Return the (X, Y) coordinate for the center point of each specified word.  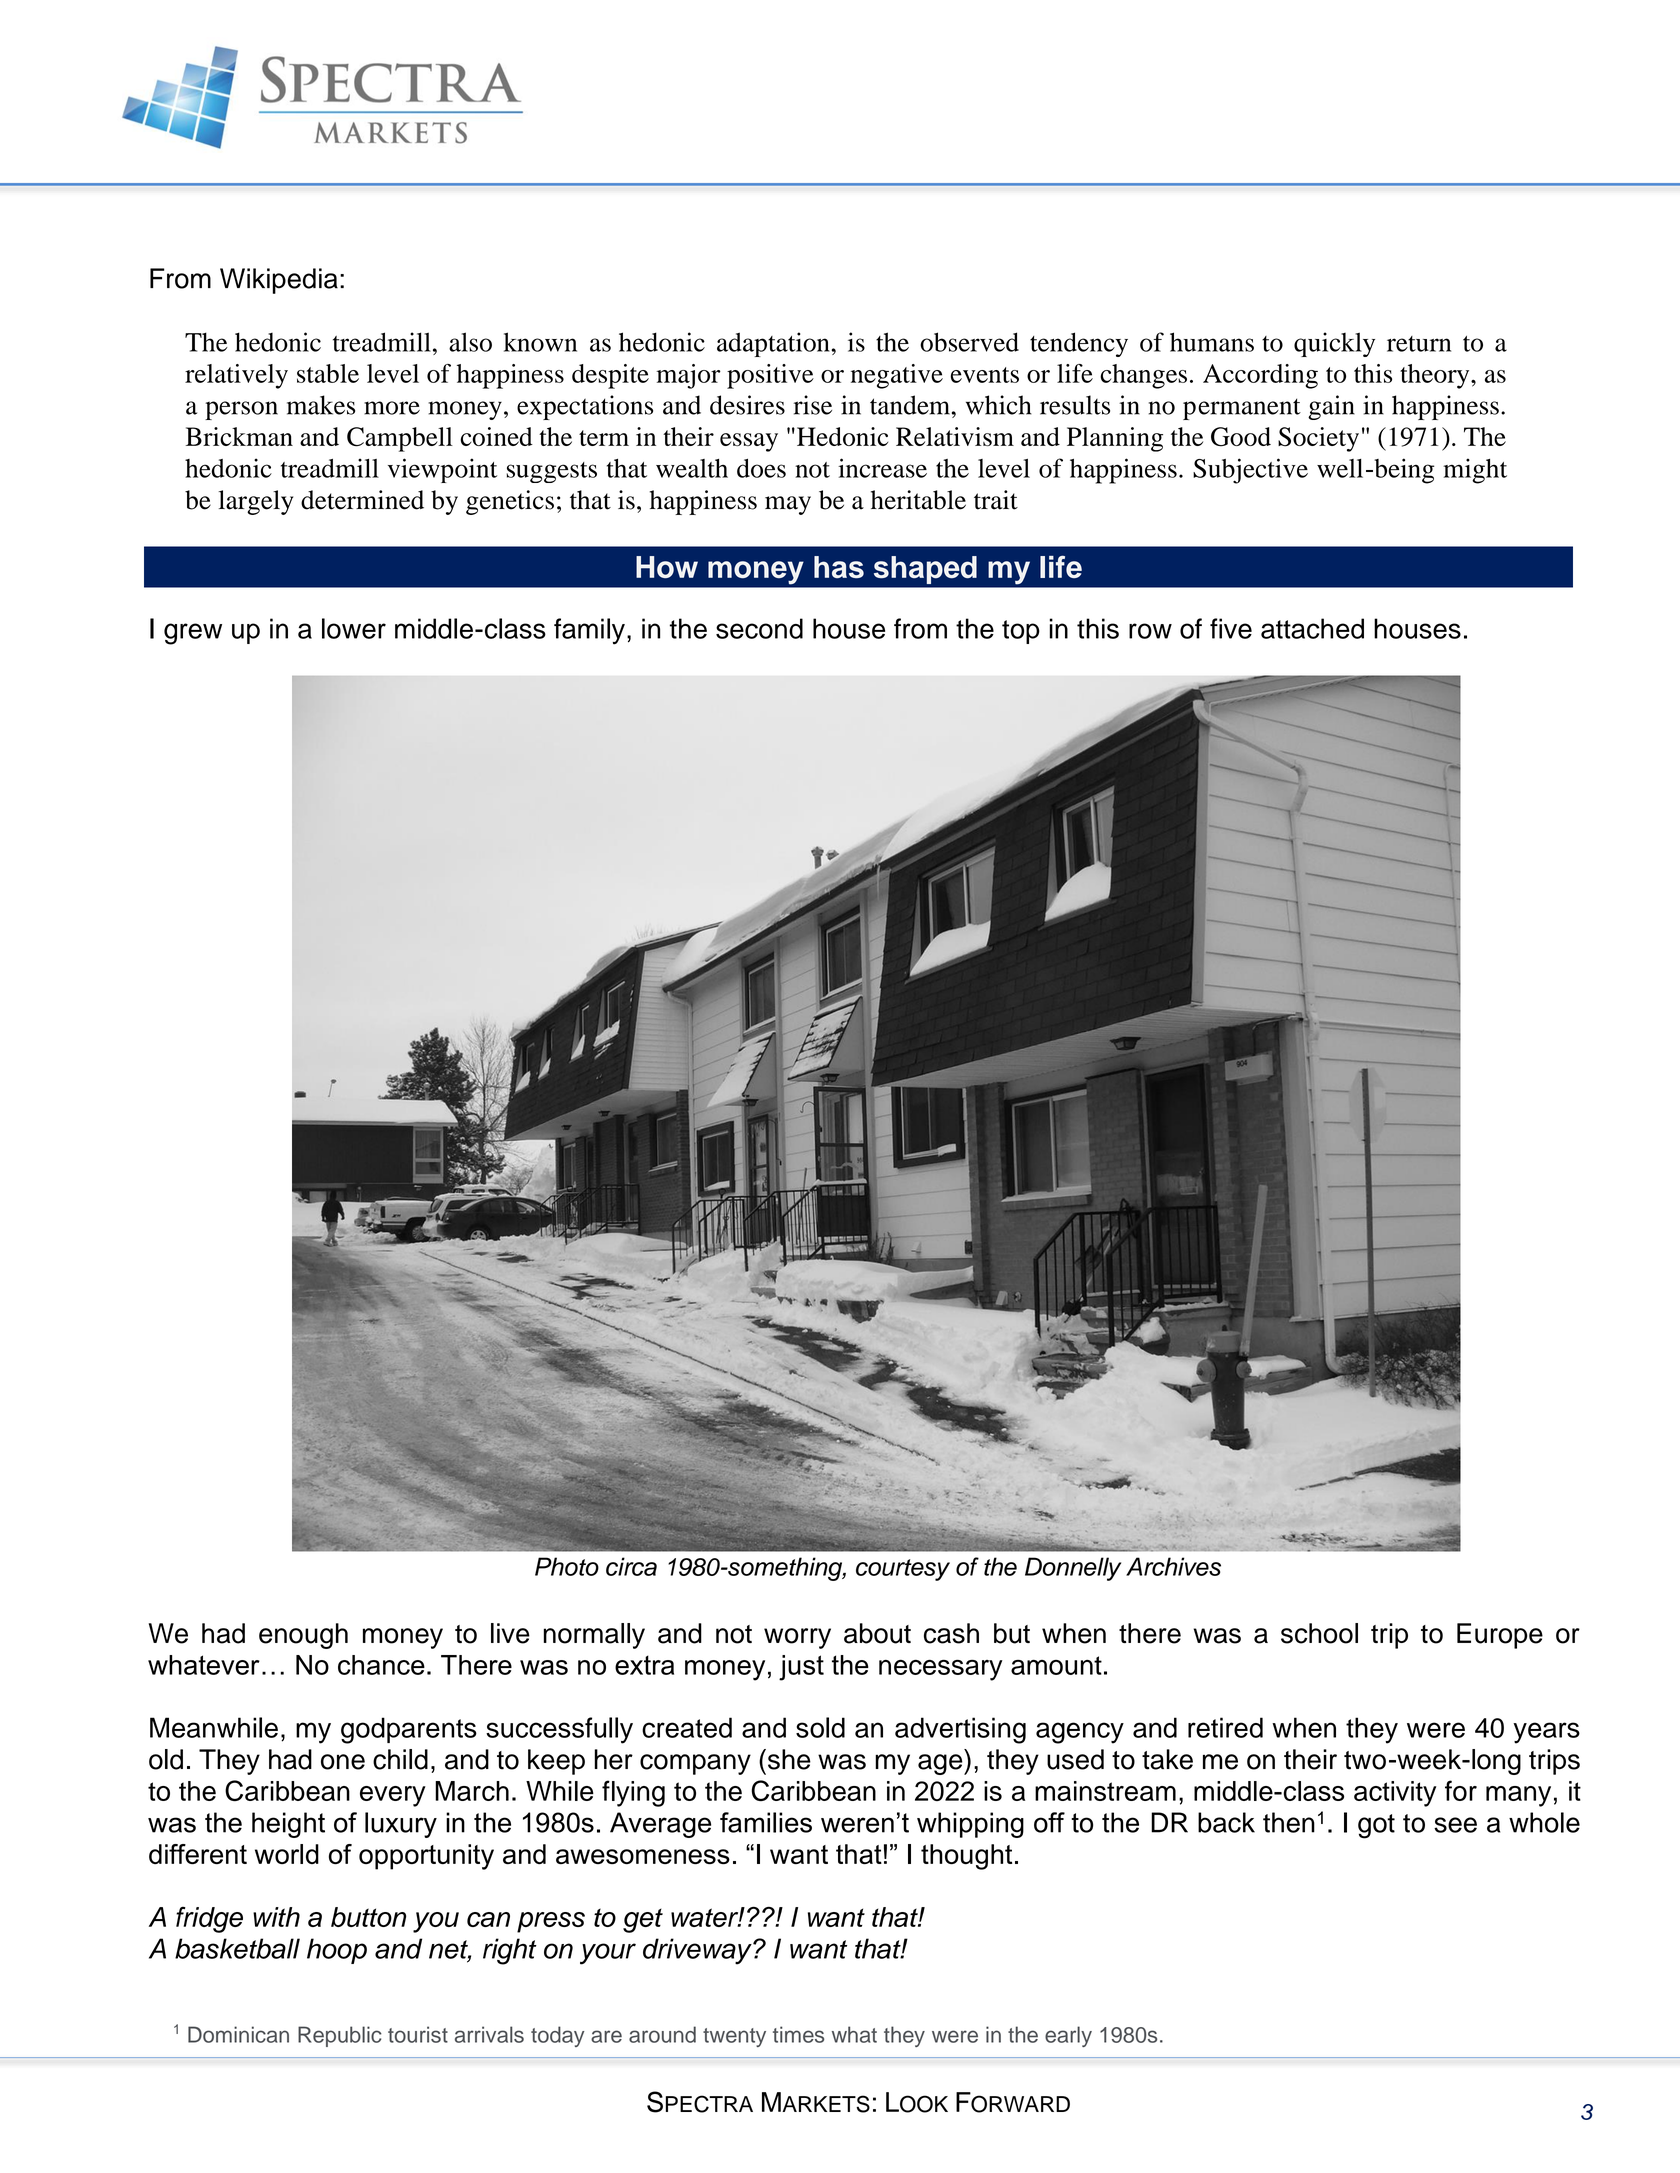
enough (303, 1636)
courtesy (903, 1570)
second (759, 628)
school (1319, 1633)
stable (328, 373)
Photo (567, 1566)
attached (1312, 628)
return (1419, 344)
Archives (1173, 1566)
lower (354, 628)
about (877, 1633)
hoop (337, 1951)
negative (897, 376)
